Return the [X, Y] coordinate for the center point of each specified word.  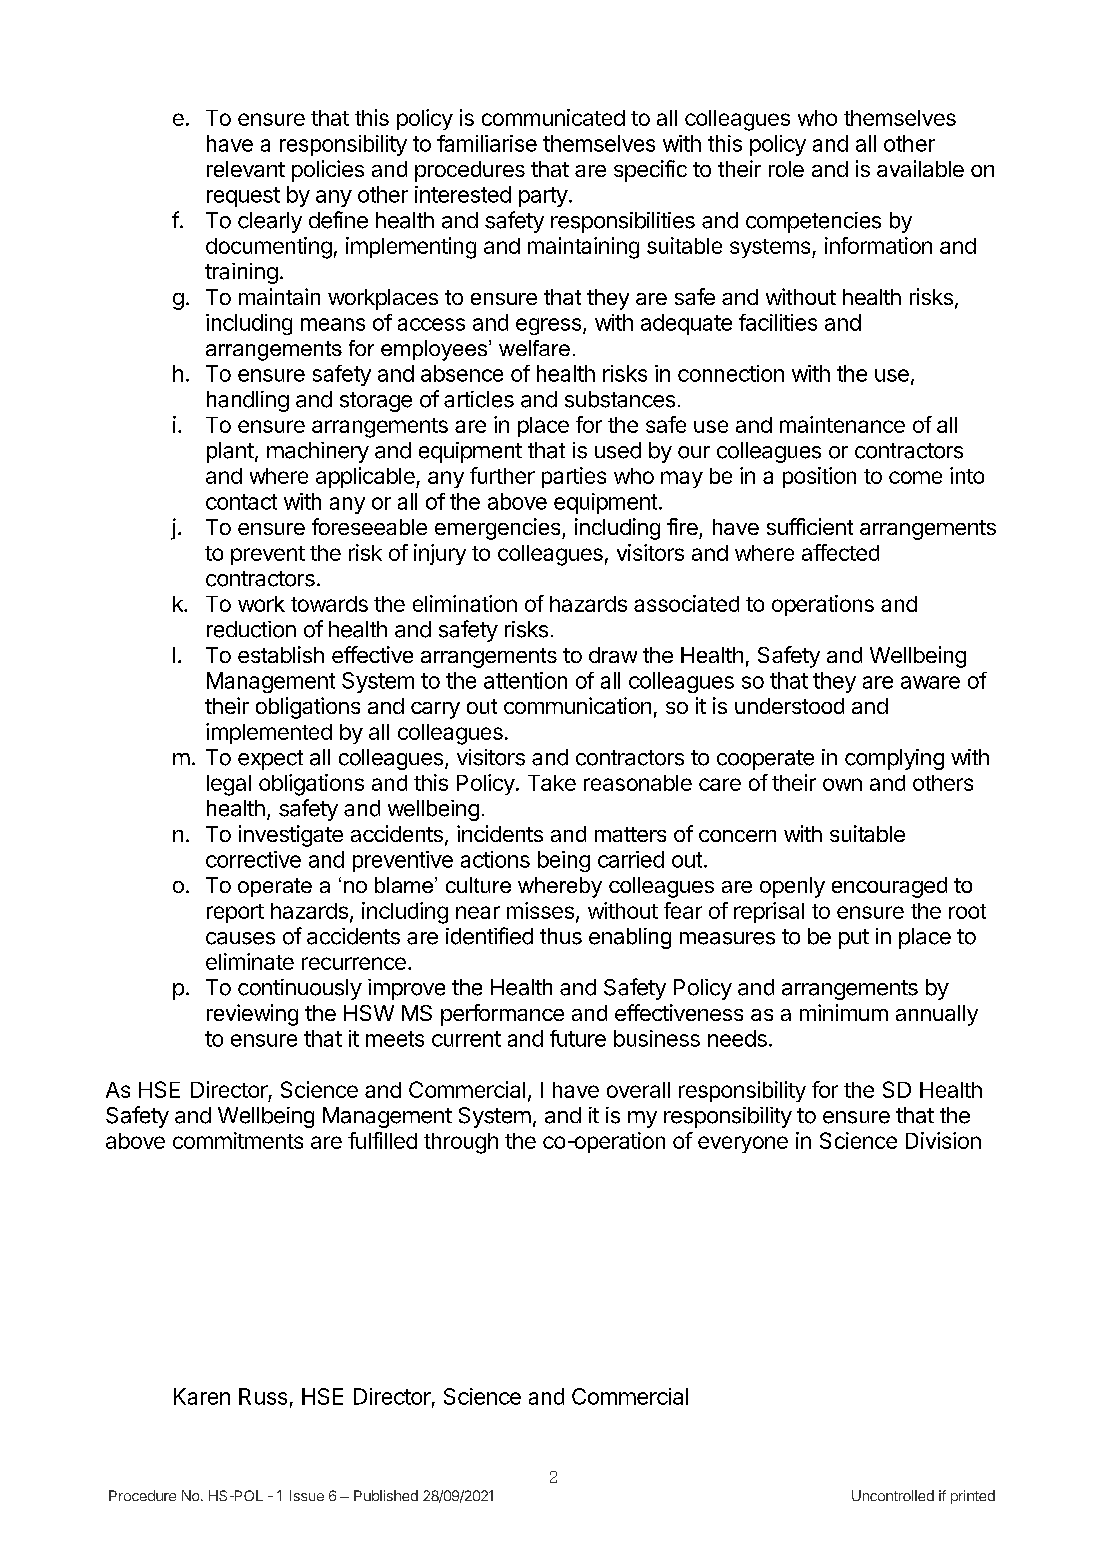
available [920, 168]
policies [328, 171]
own [842, 784]
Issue [307, 1495]
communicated [553, 117]
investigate [291, 836]
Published [386, 1495]
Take [552, 783]
